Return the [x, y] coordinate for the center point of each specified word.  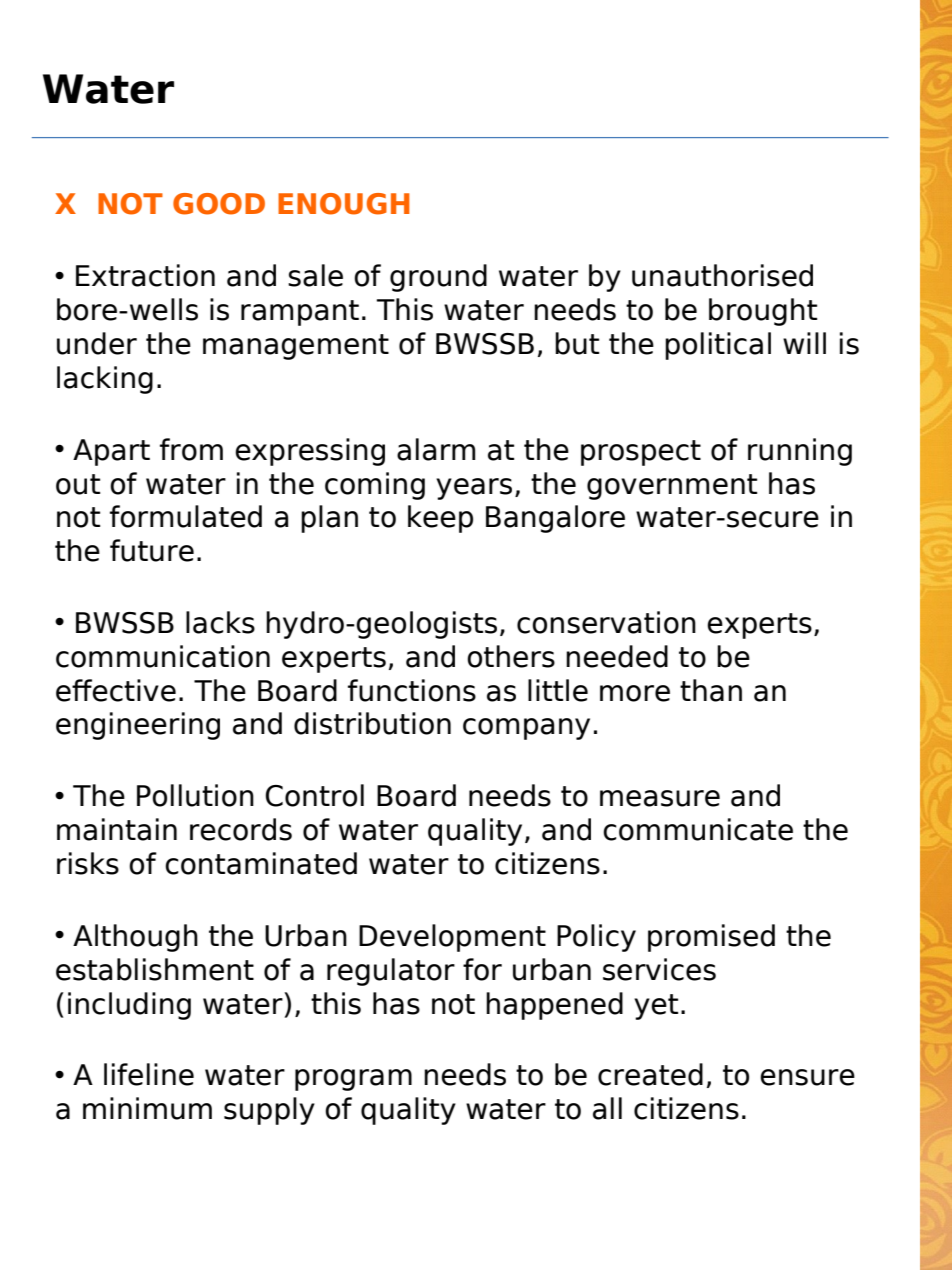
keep [440, 519]
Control [314, 795]
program [353, 1080]
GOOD [219, 204]
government [672, 487]
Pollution [195, 795]
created [650, 1074]
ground [438, 278]
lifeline [149, 1074]
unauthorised [722, 275]
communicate [698, 829]
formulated [186, 516]
